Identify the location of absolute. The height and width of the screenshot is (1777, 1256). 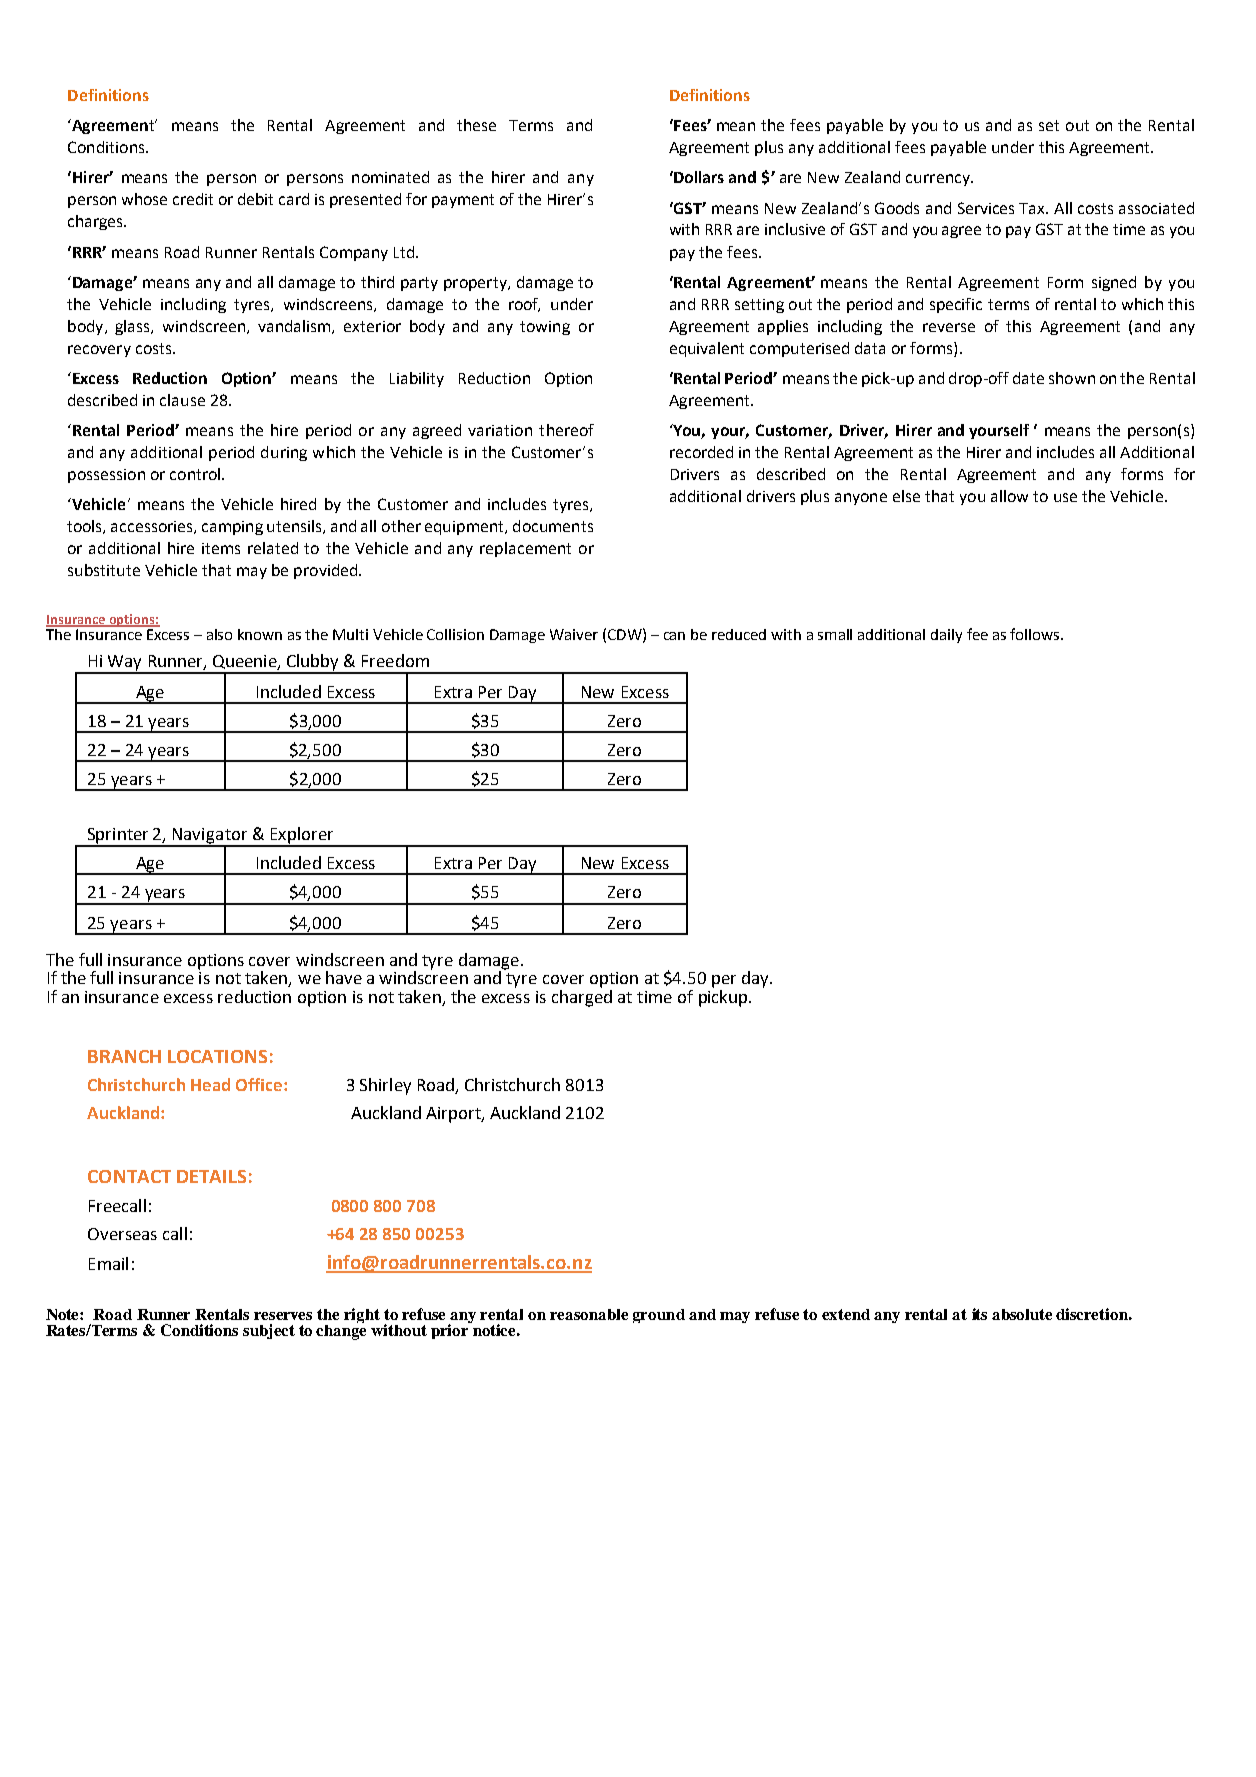
(1022, 1314).
